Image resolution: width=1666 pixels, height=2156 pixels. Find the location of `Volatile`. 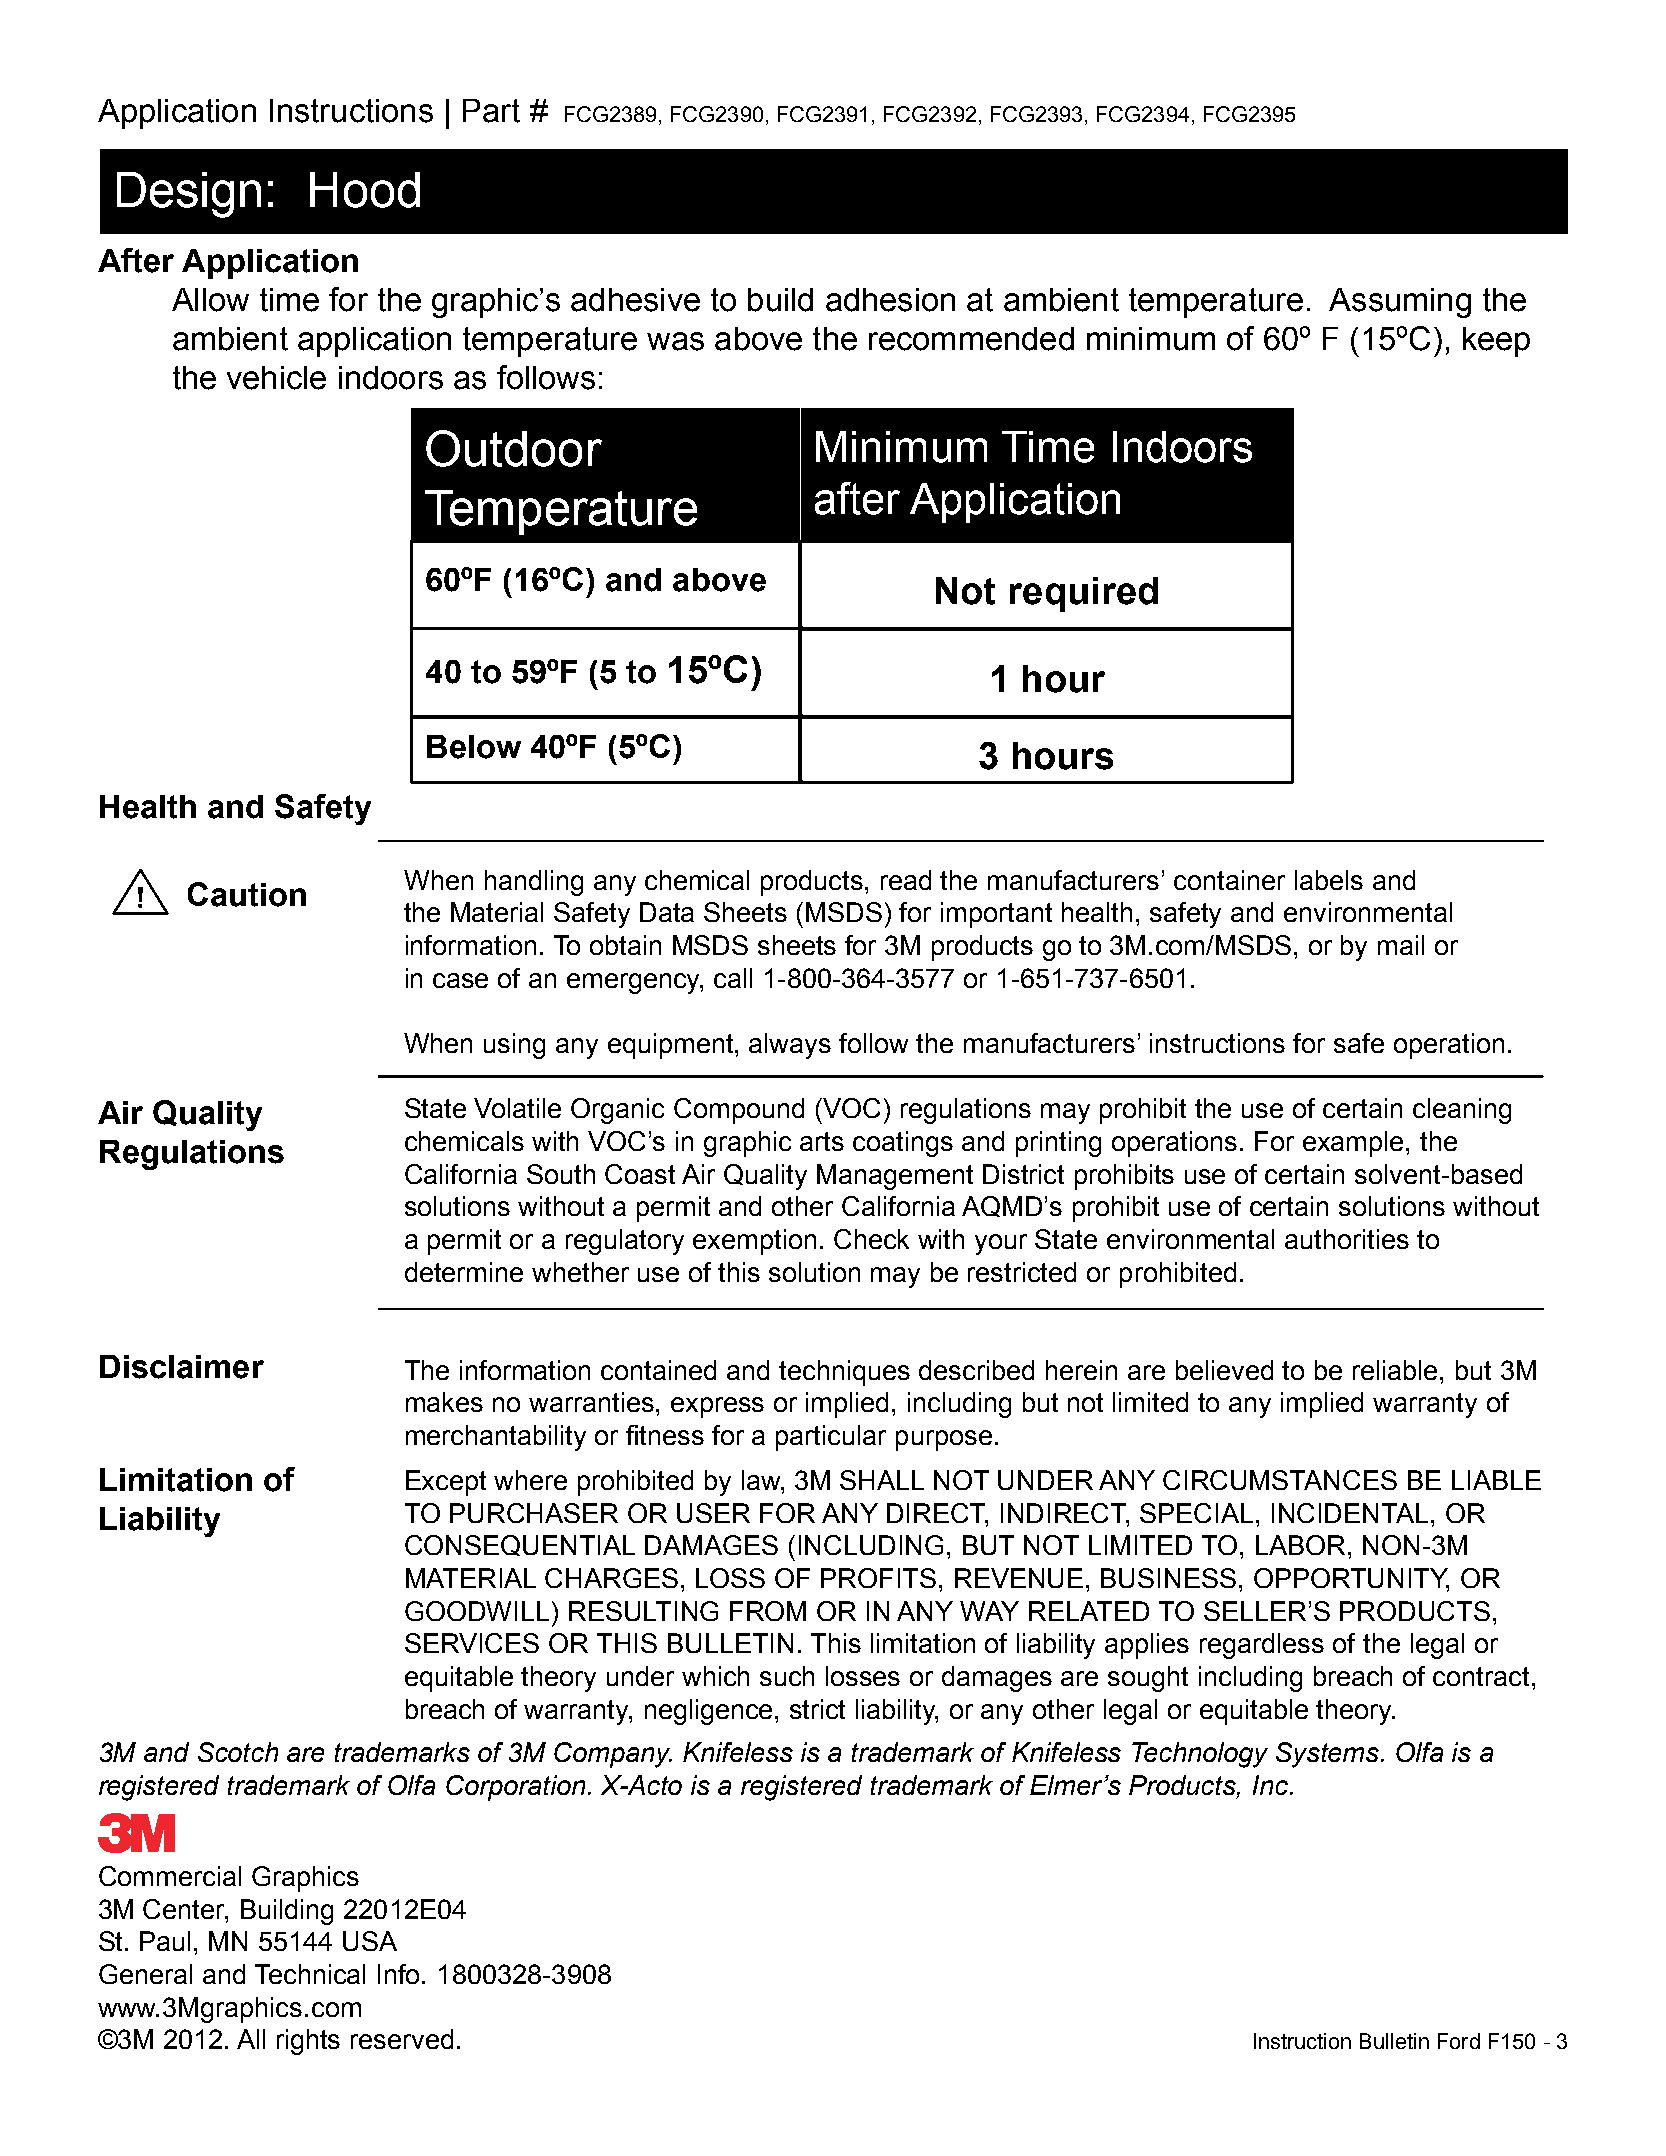

Volatile is located at coordinates (517, 1108).
